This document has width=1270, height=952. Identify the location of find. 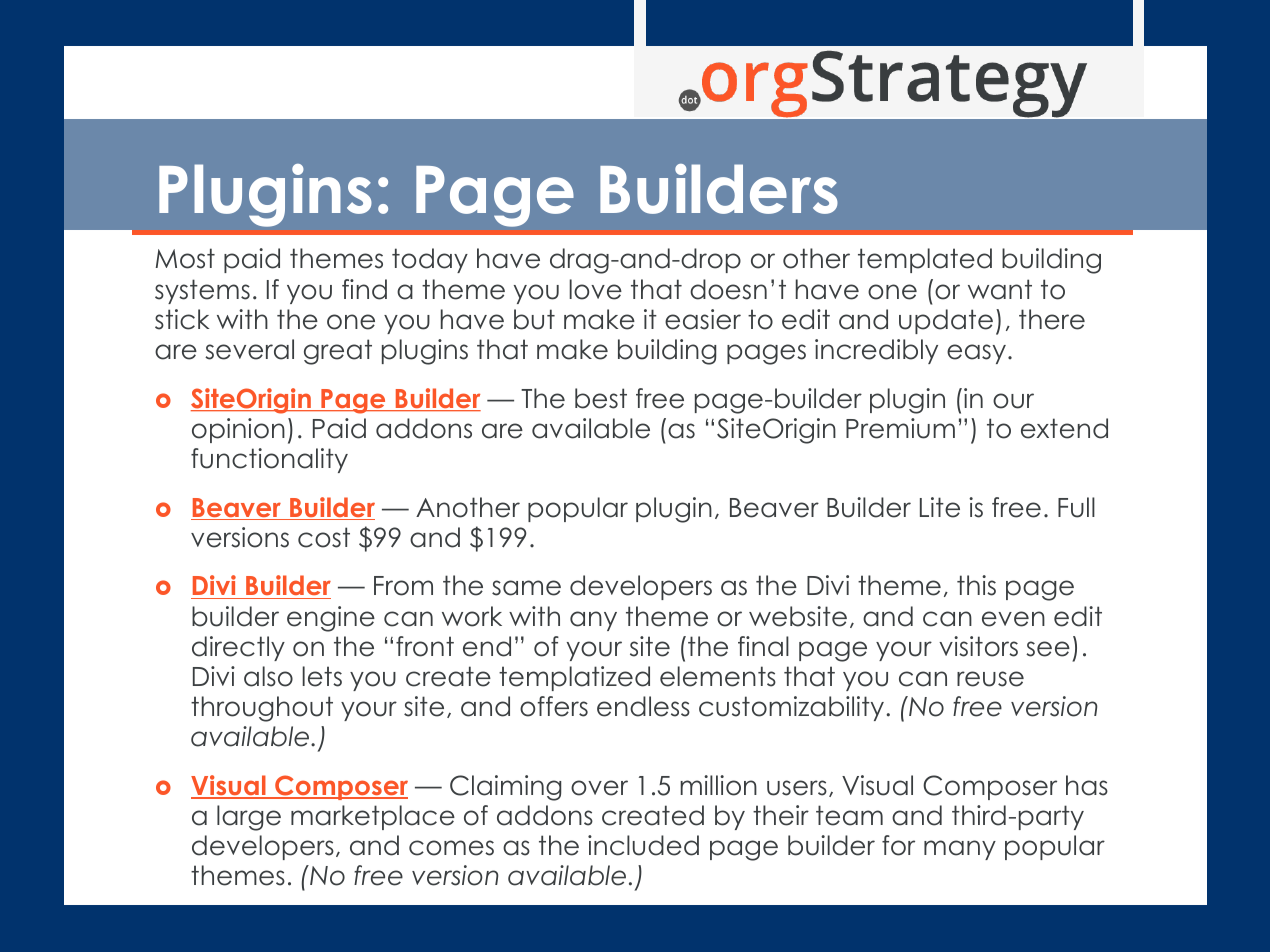
(364, 289).
